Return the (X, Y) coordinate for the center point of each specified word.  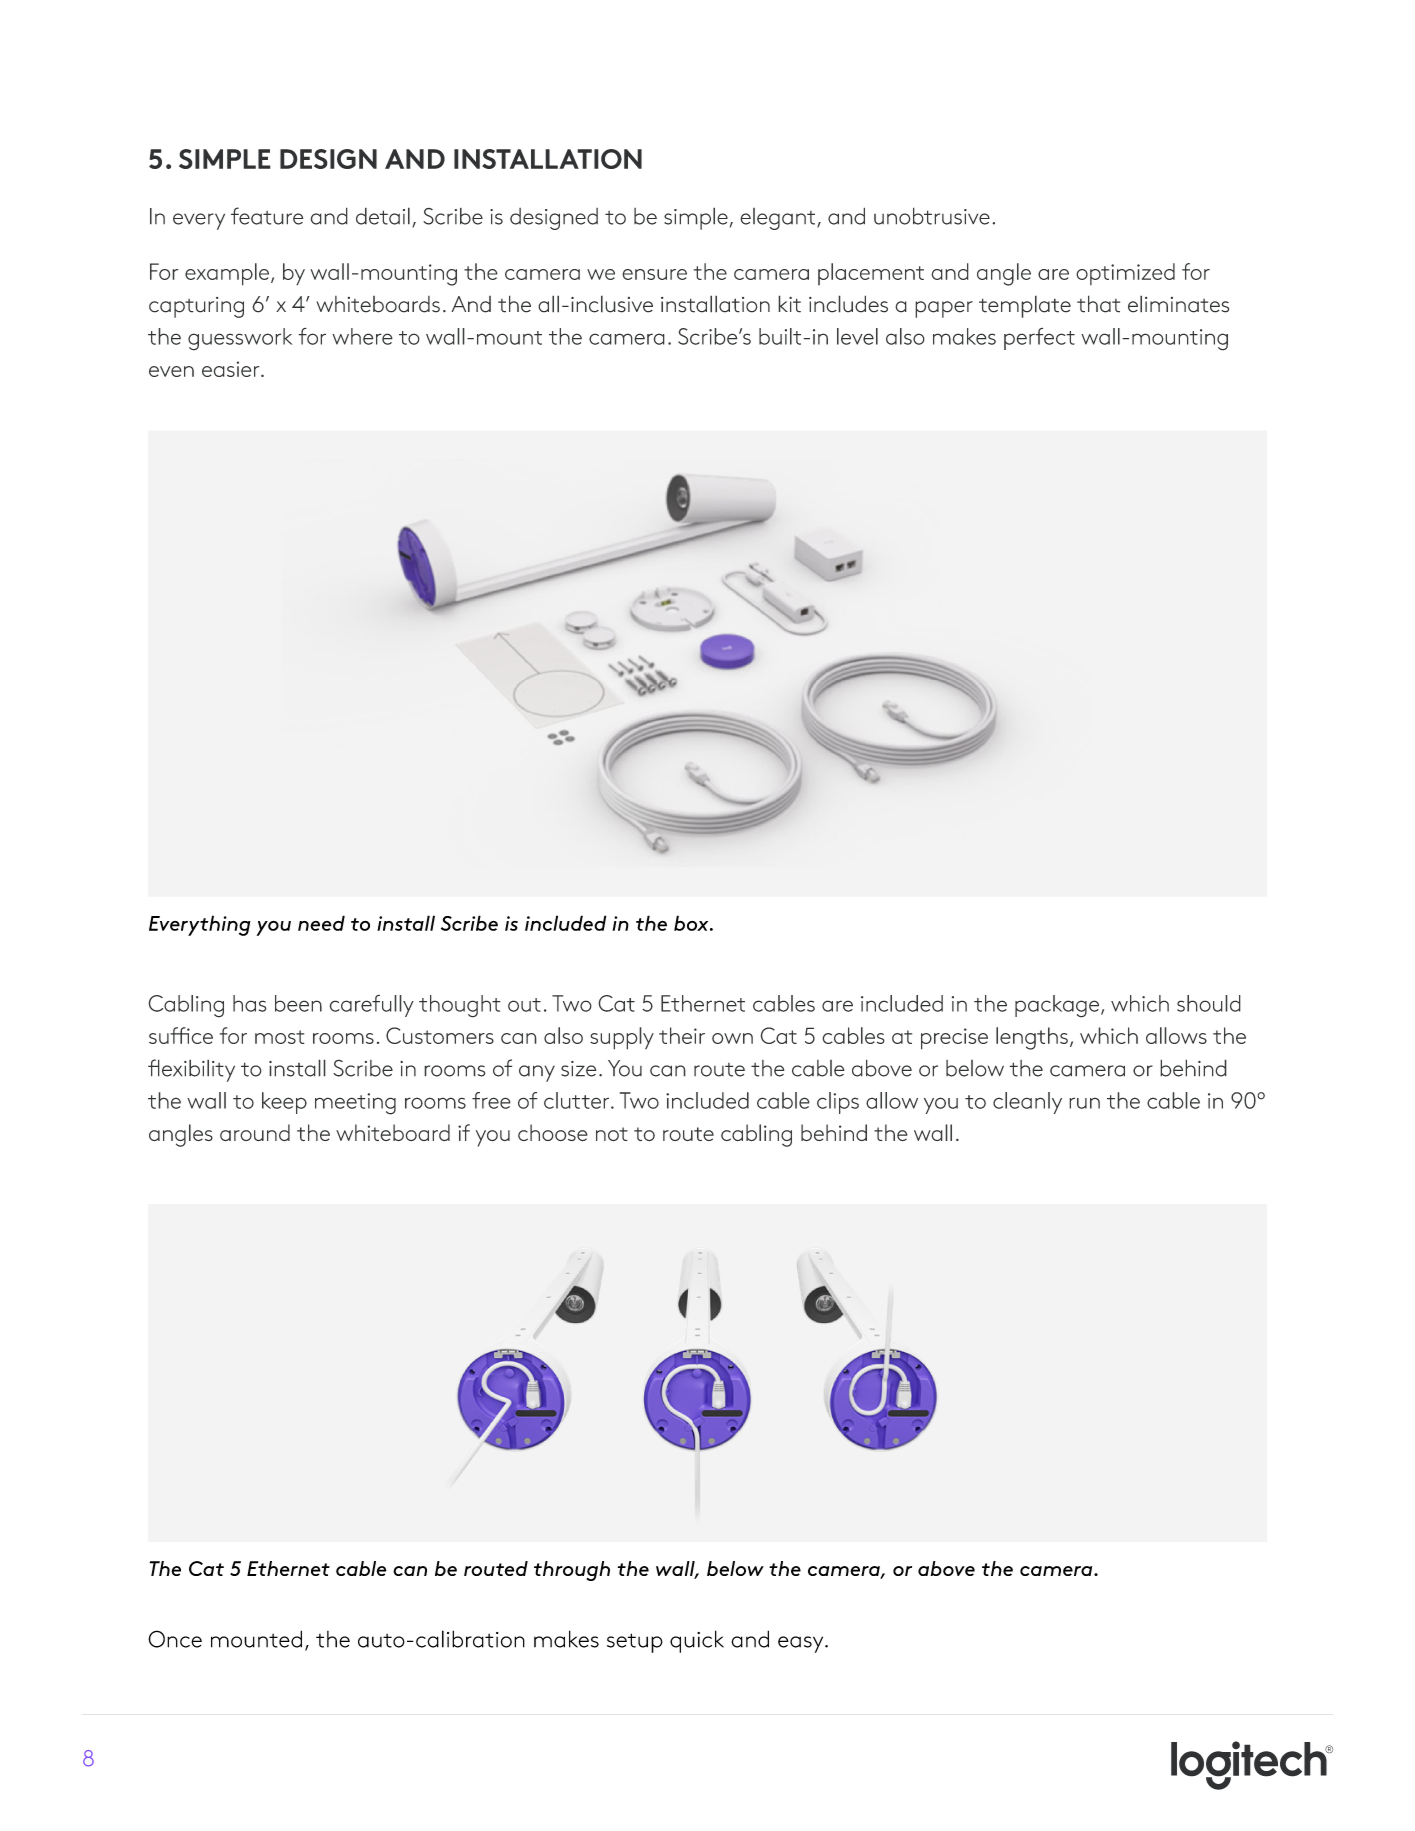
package (1058, 1006)
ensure (654, 274)
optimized (1125, 274)
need (321, 923)
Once (175, 1639)
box (692, 923)
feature (267, 216)
